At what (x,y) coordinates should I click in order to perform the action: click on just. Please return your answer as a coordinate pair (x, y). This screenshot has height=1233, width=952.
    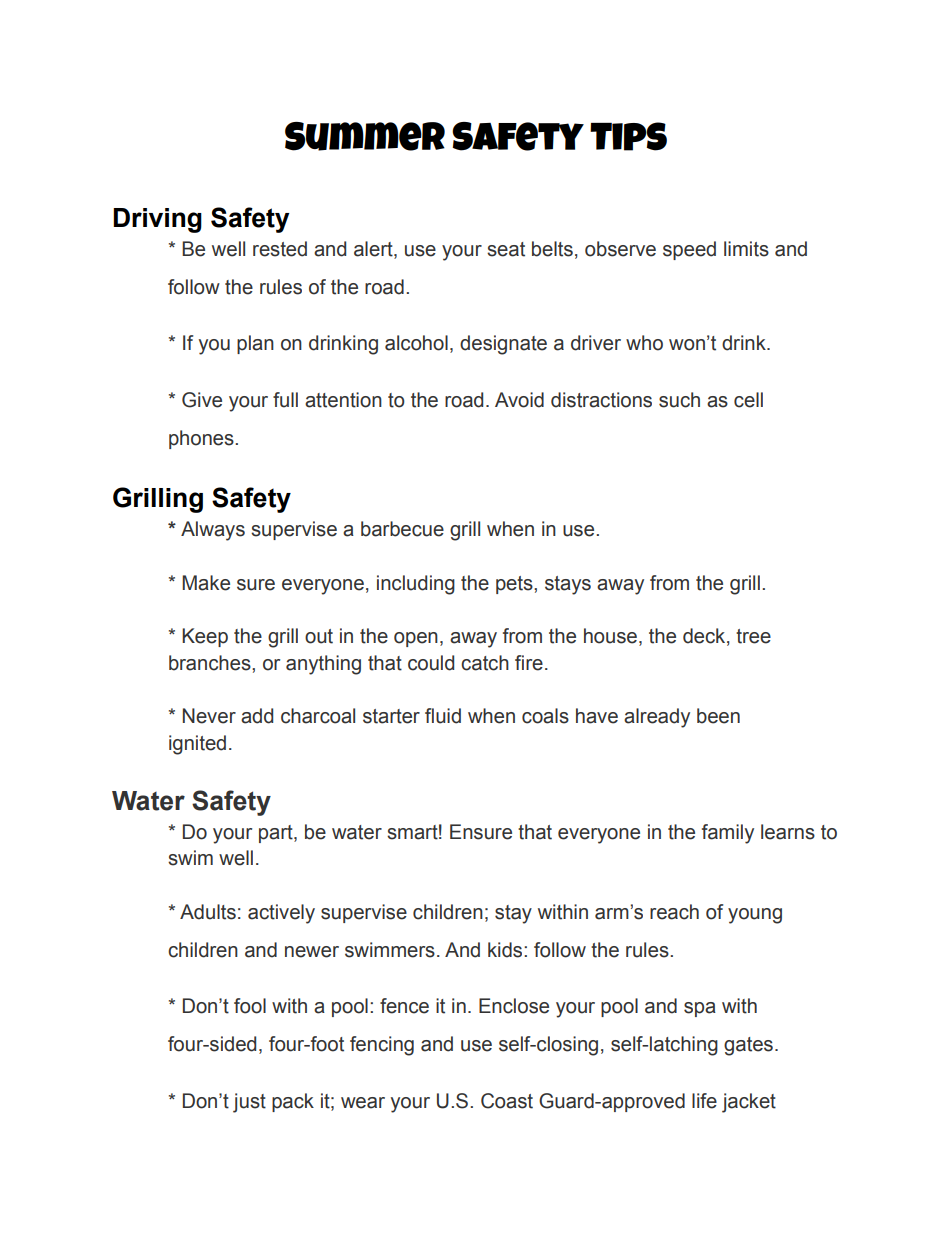
    Looking at the image, I should click on (249, 1103).
